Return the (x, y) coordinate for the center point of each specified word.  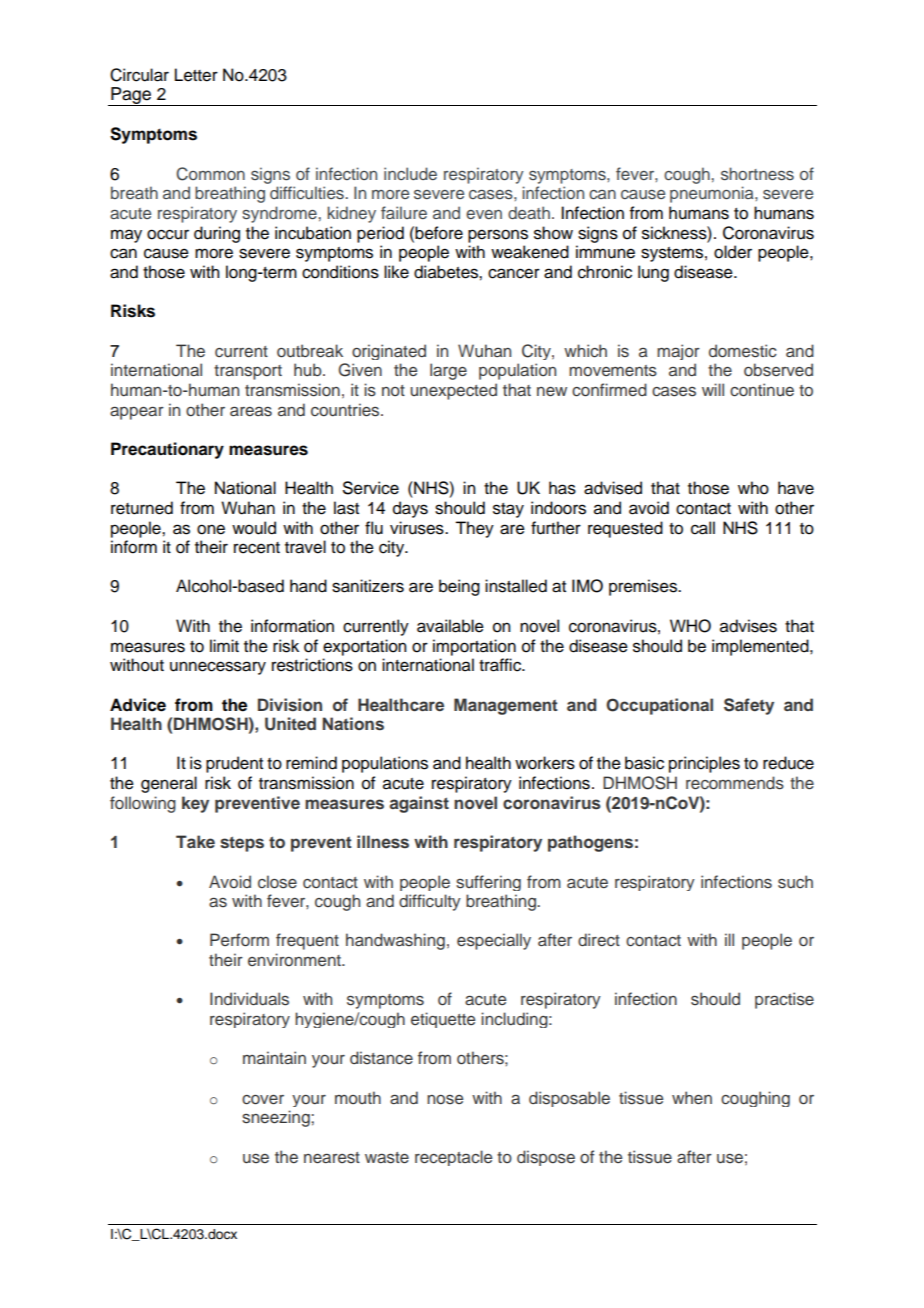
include (410, 173)
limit (224, 645)
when (692, 1098)
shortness (757, 174)
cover (263, 1100)
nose (445, 1100)
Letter (196, 75)
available (450, 626)
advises (748, 626)
